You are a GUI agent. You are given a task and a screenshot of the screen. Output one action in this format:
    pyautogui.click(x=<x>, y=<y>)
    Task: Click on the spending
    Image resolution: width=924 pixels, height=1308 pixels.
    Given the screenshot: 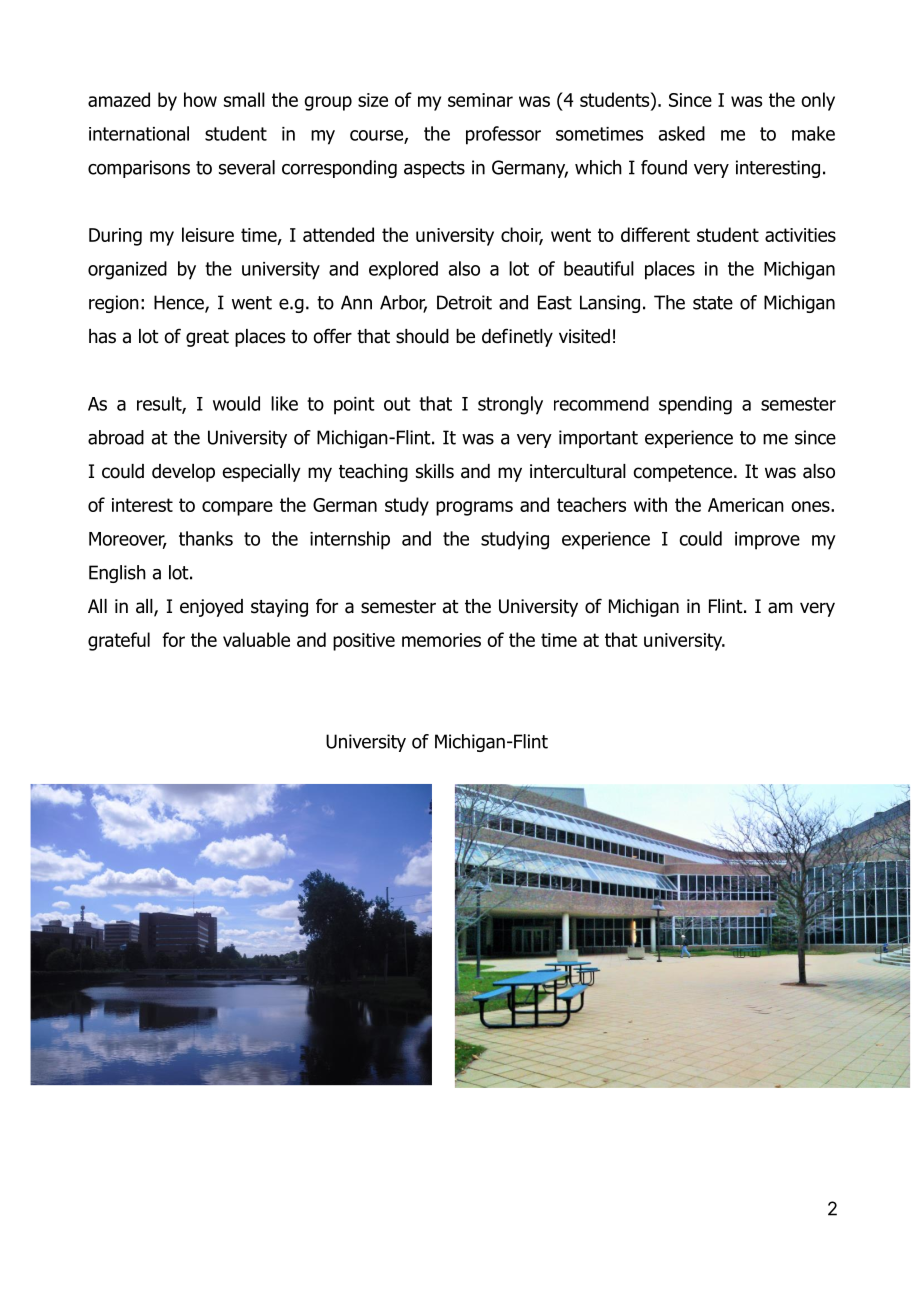 What is the action you would take?
    pyautogui.click(x=695, y=405)
